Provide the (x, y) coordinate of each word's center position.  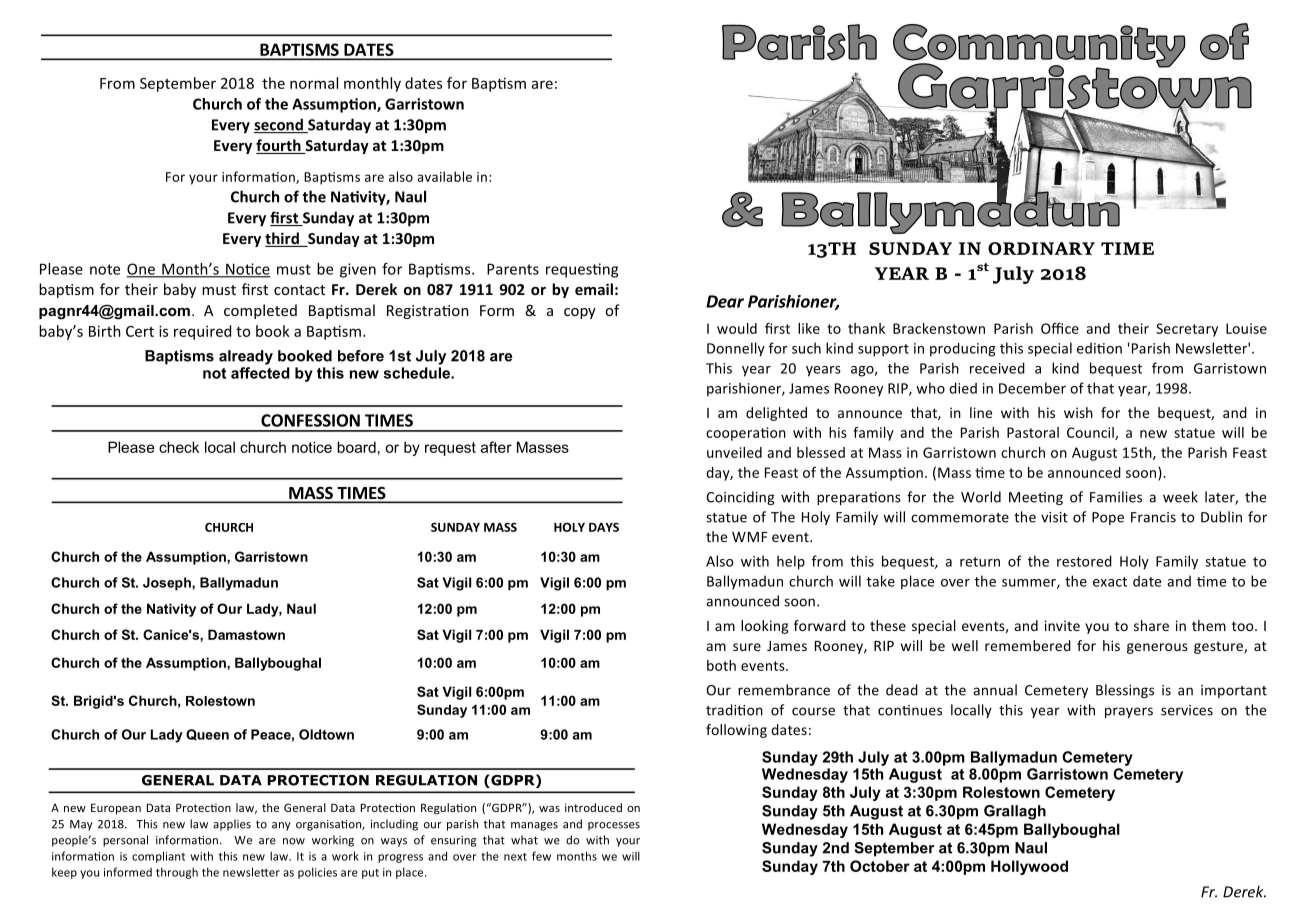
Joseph (168, 584)
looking (765, 627)
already (246, 357)
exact (1110, 582)
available (444, 176)
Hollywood (1029, 867)
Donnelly (736, 349)
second (279, 125)
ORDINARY (1041, 248)
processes (614, 826)
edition (1099, 348)
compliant (158, 857)
